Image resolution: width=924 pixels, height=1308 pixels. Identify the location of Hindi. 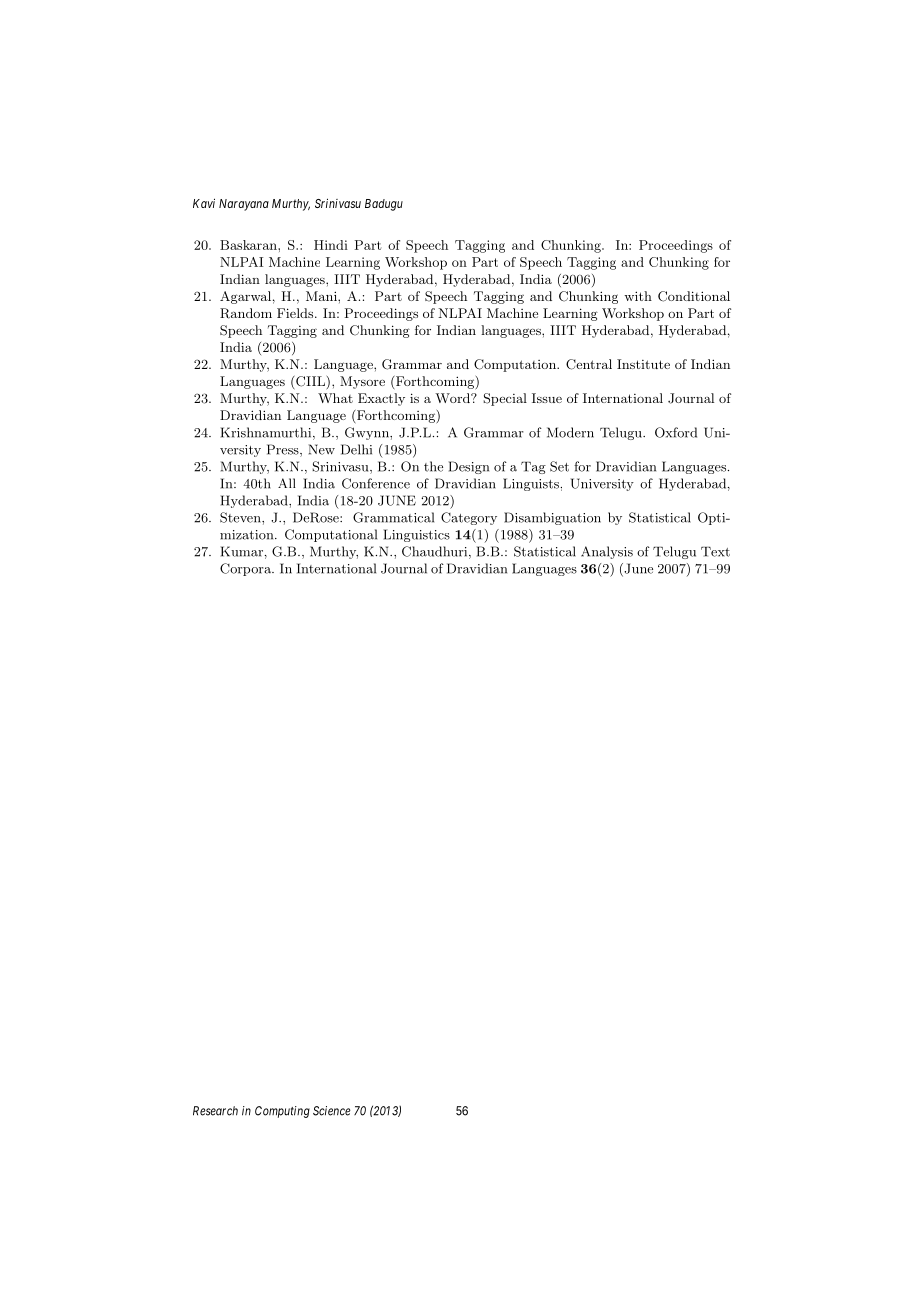
(331, 245).
